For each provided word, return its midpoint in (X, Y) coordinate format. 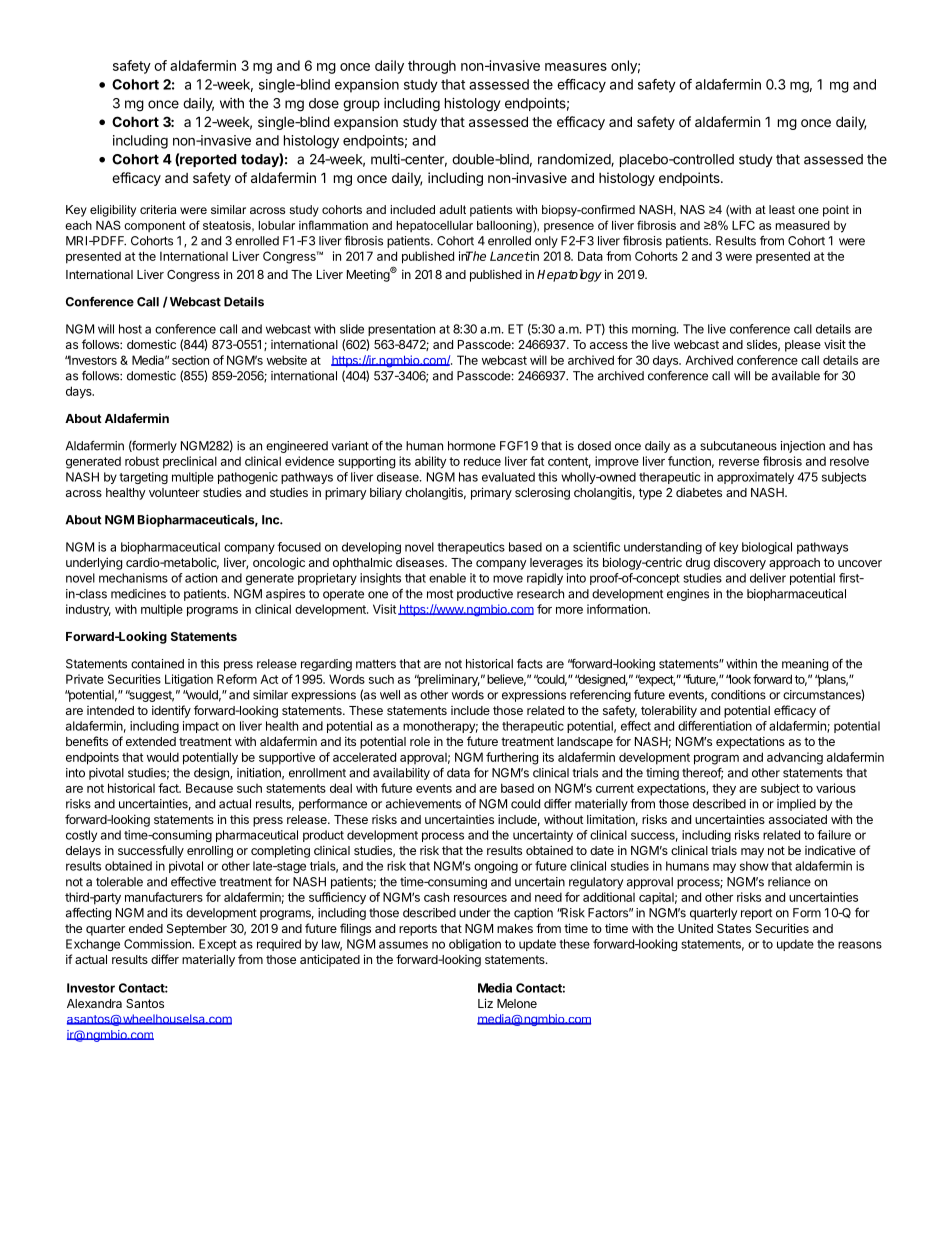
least (782, 209)
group (361, 106)
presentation (401, 330)
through (432, 67)
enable (447, 578)
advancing (795, 758)
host (130, 329)
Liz (485, 1003)
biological (767, 548)
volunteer (174, 492)
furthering (512, 758)
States (734, 928)
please (803, 346)
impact (201, 727)
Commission (158, 944)
